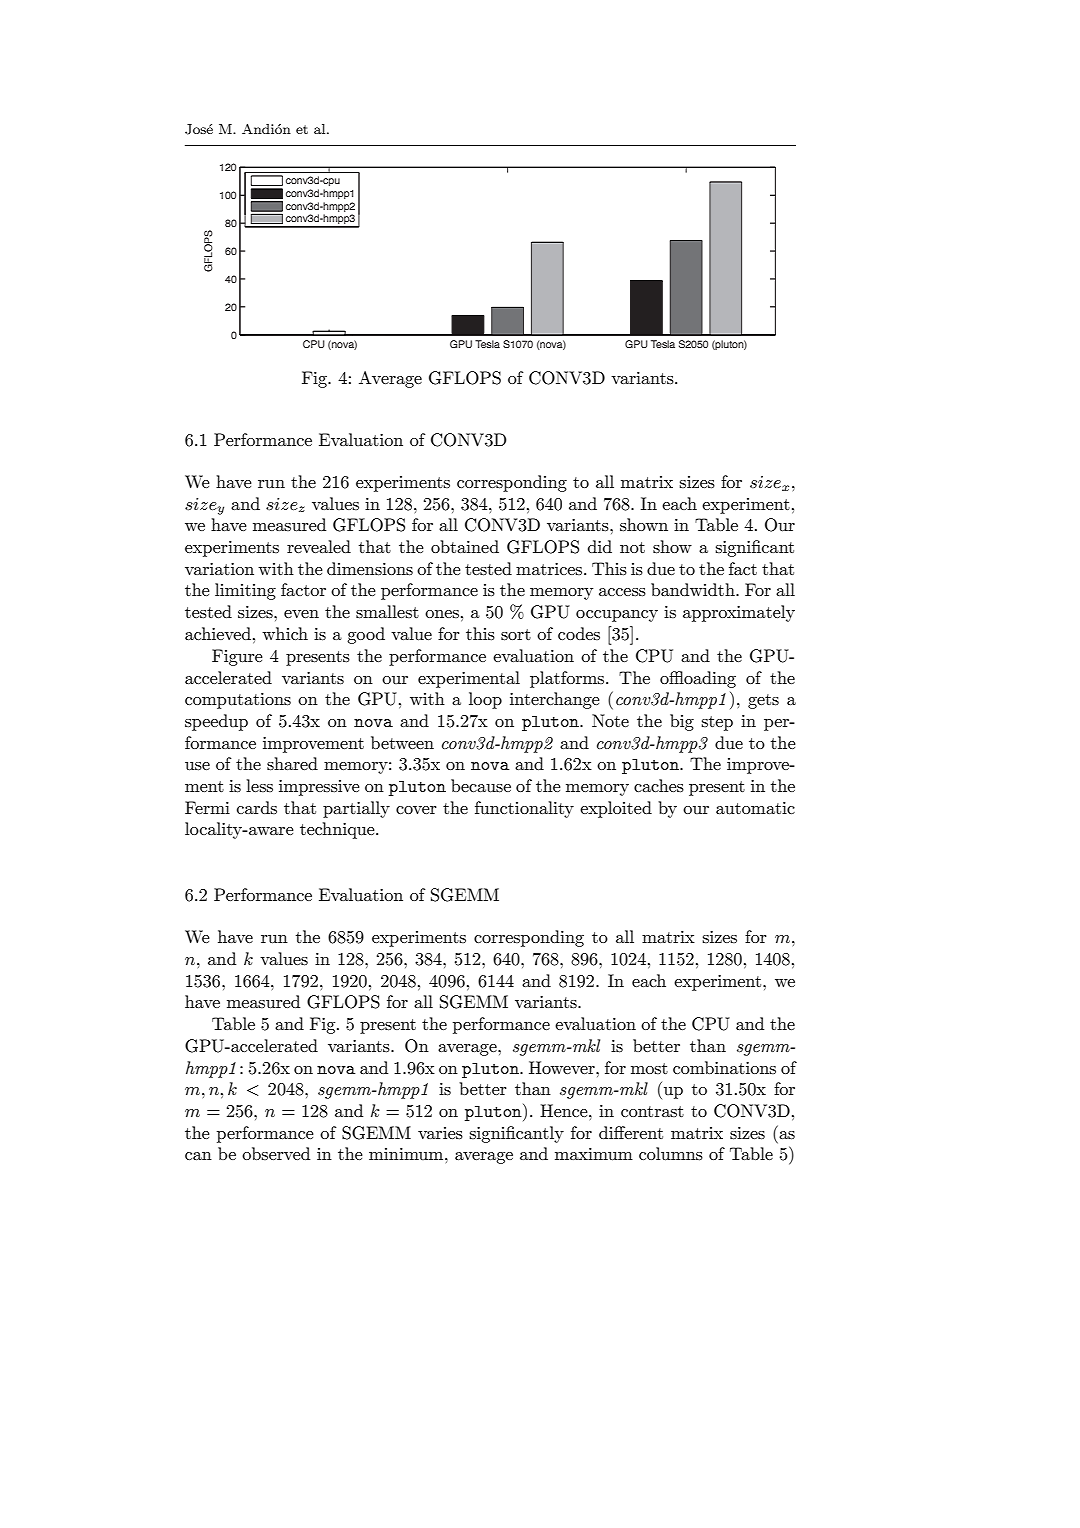  Describe the element at coordinates (694, 589) in the screenshot. I see `bandwidth` at that location.
